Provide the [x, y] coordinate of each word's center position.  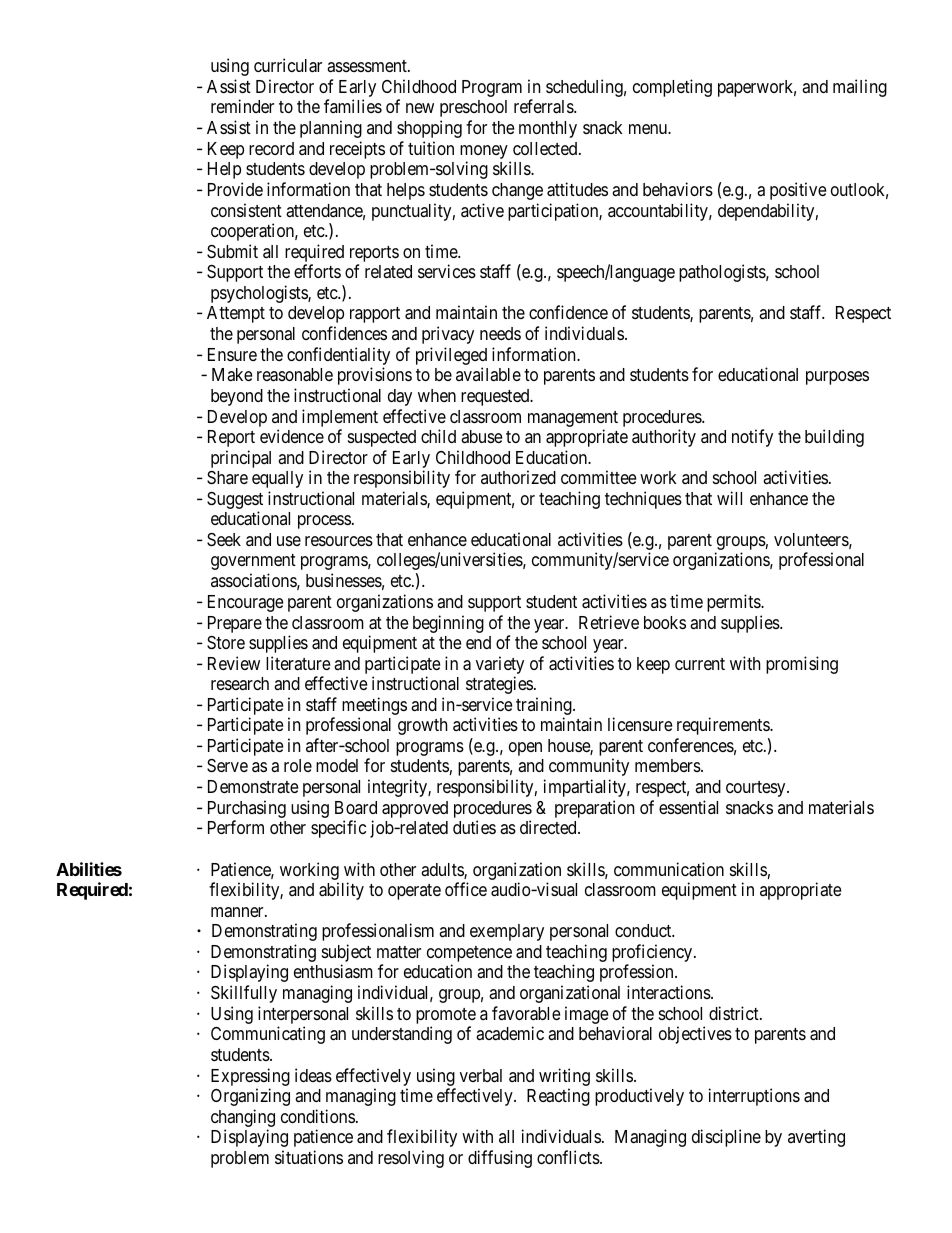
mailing [860, 88]
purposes [837, 378]
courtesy [757, 789]
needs [500, 333]
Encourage [245, 603]
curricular [288, 65]
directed [549, 827]
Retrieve [609, 622]
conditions [318, 1116]
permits [734, 603]
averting [816, 1138]
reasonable [295, 375]
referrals [544, 106]
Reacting [558, 1097]
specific [338, 829]
